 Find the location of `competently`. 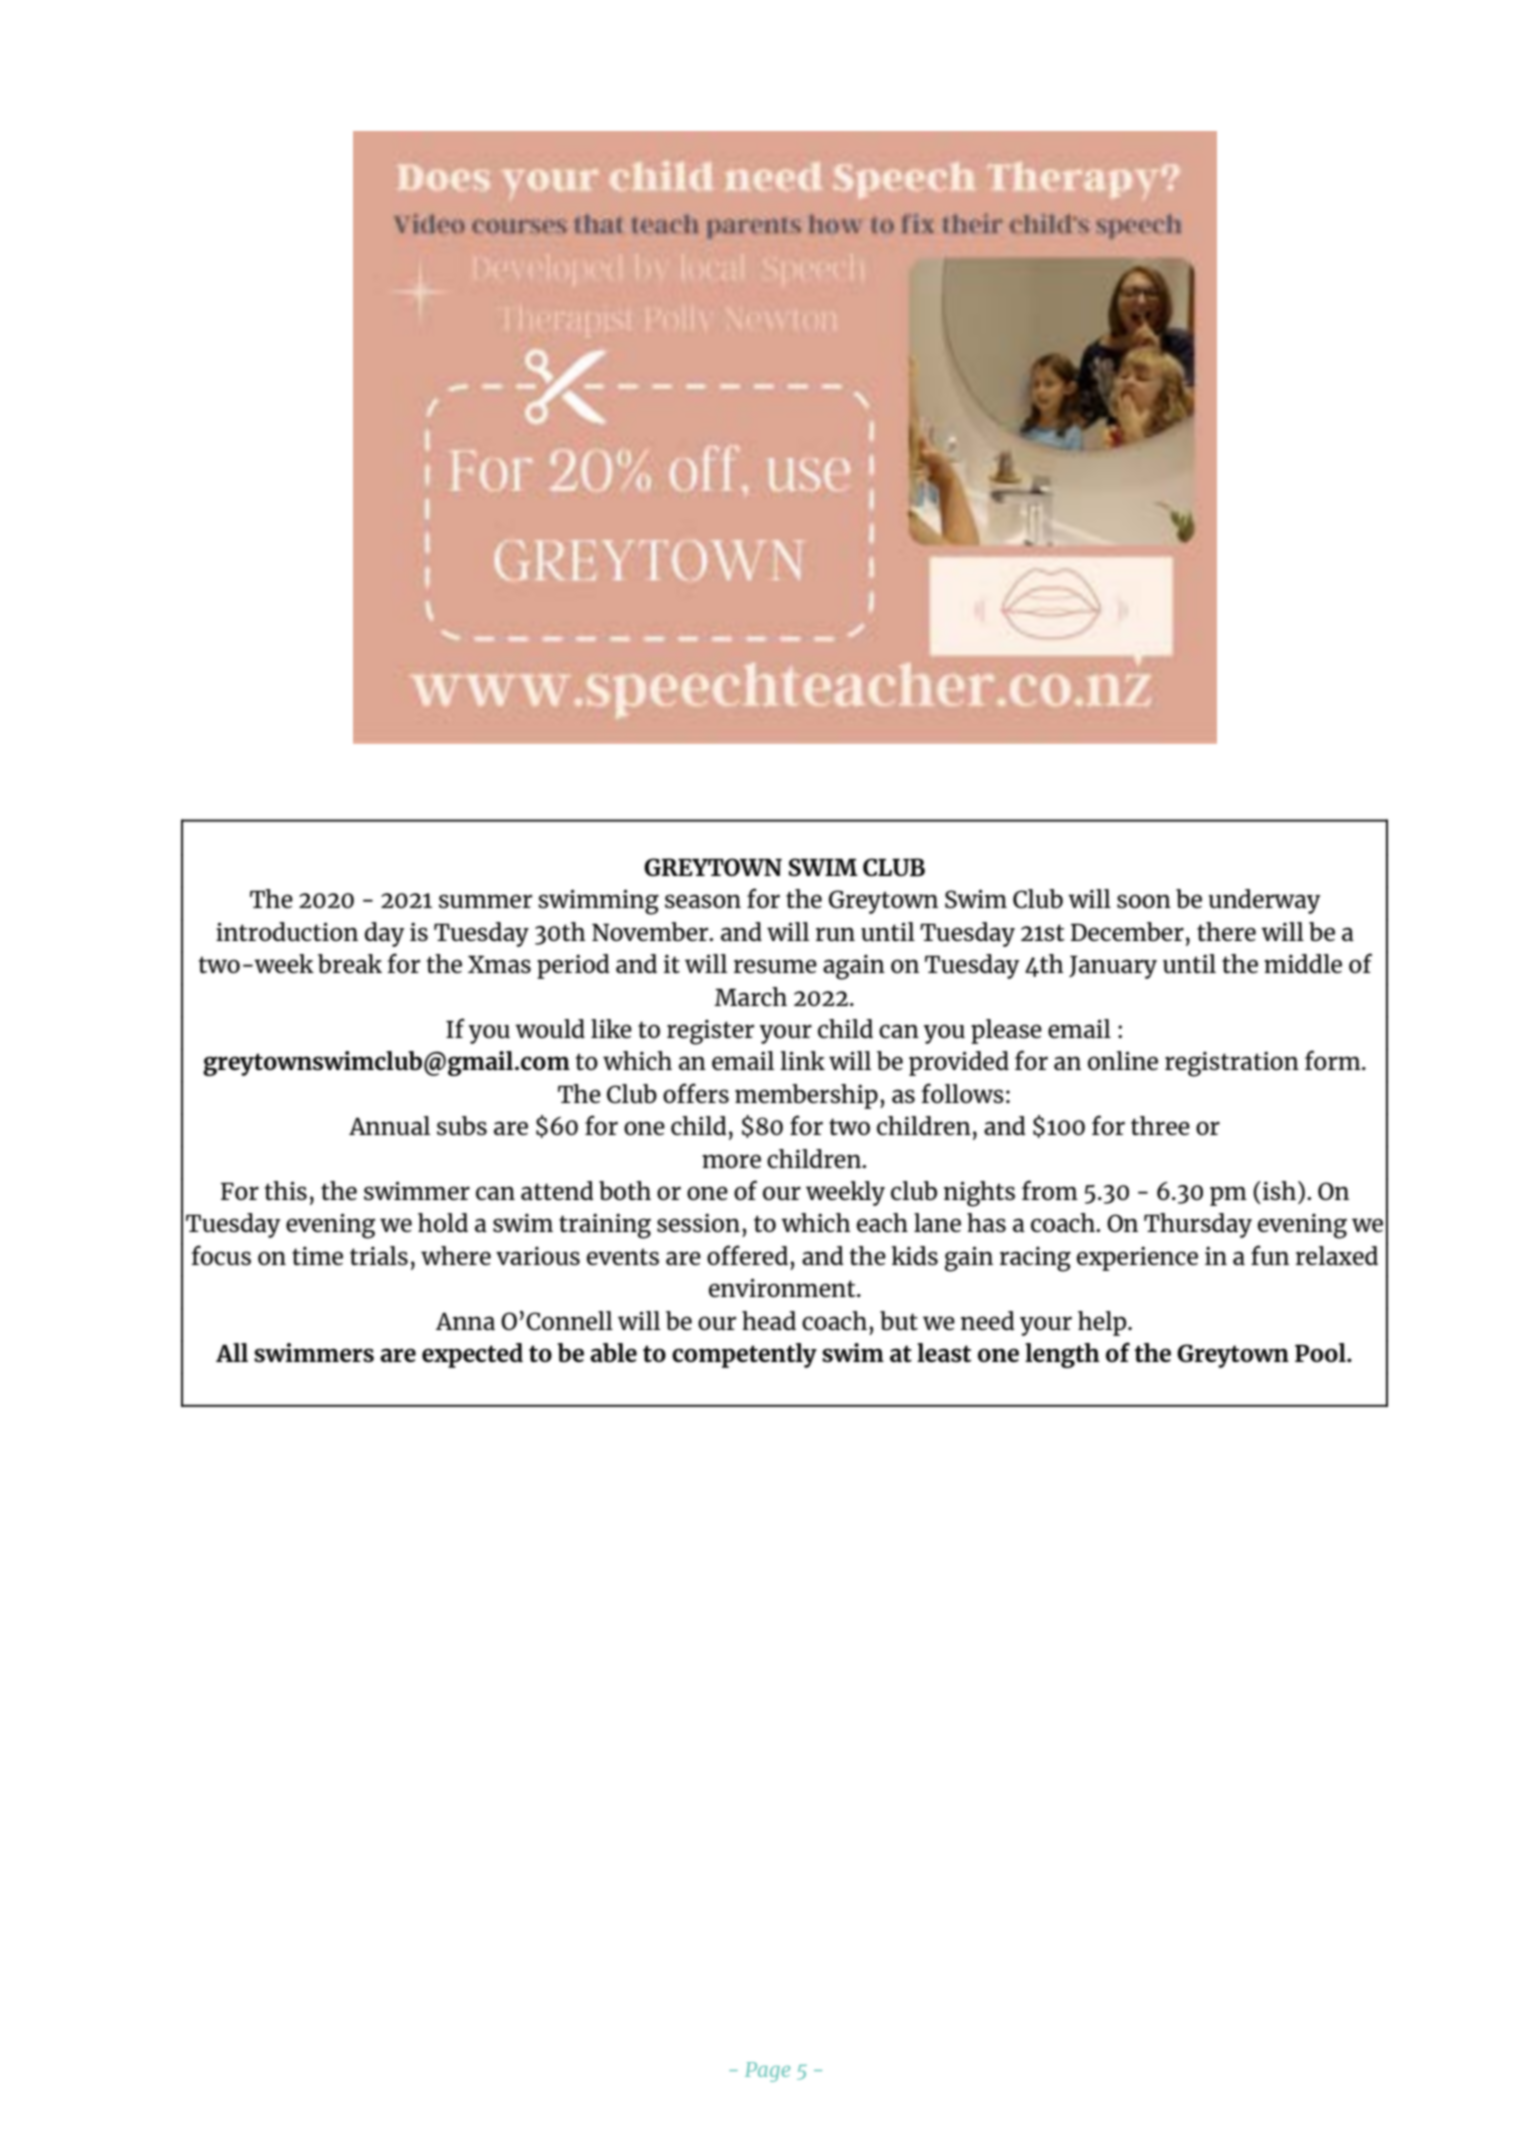

competently is located at coordinates (744, 1355).
